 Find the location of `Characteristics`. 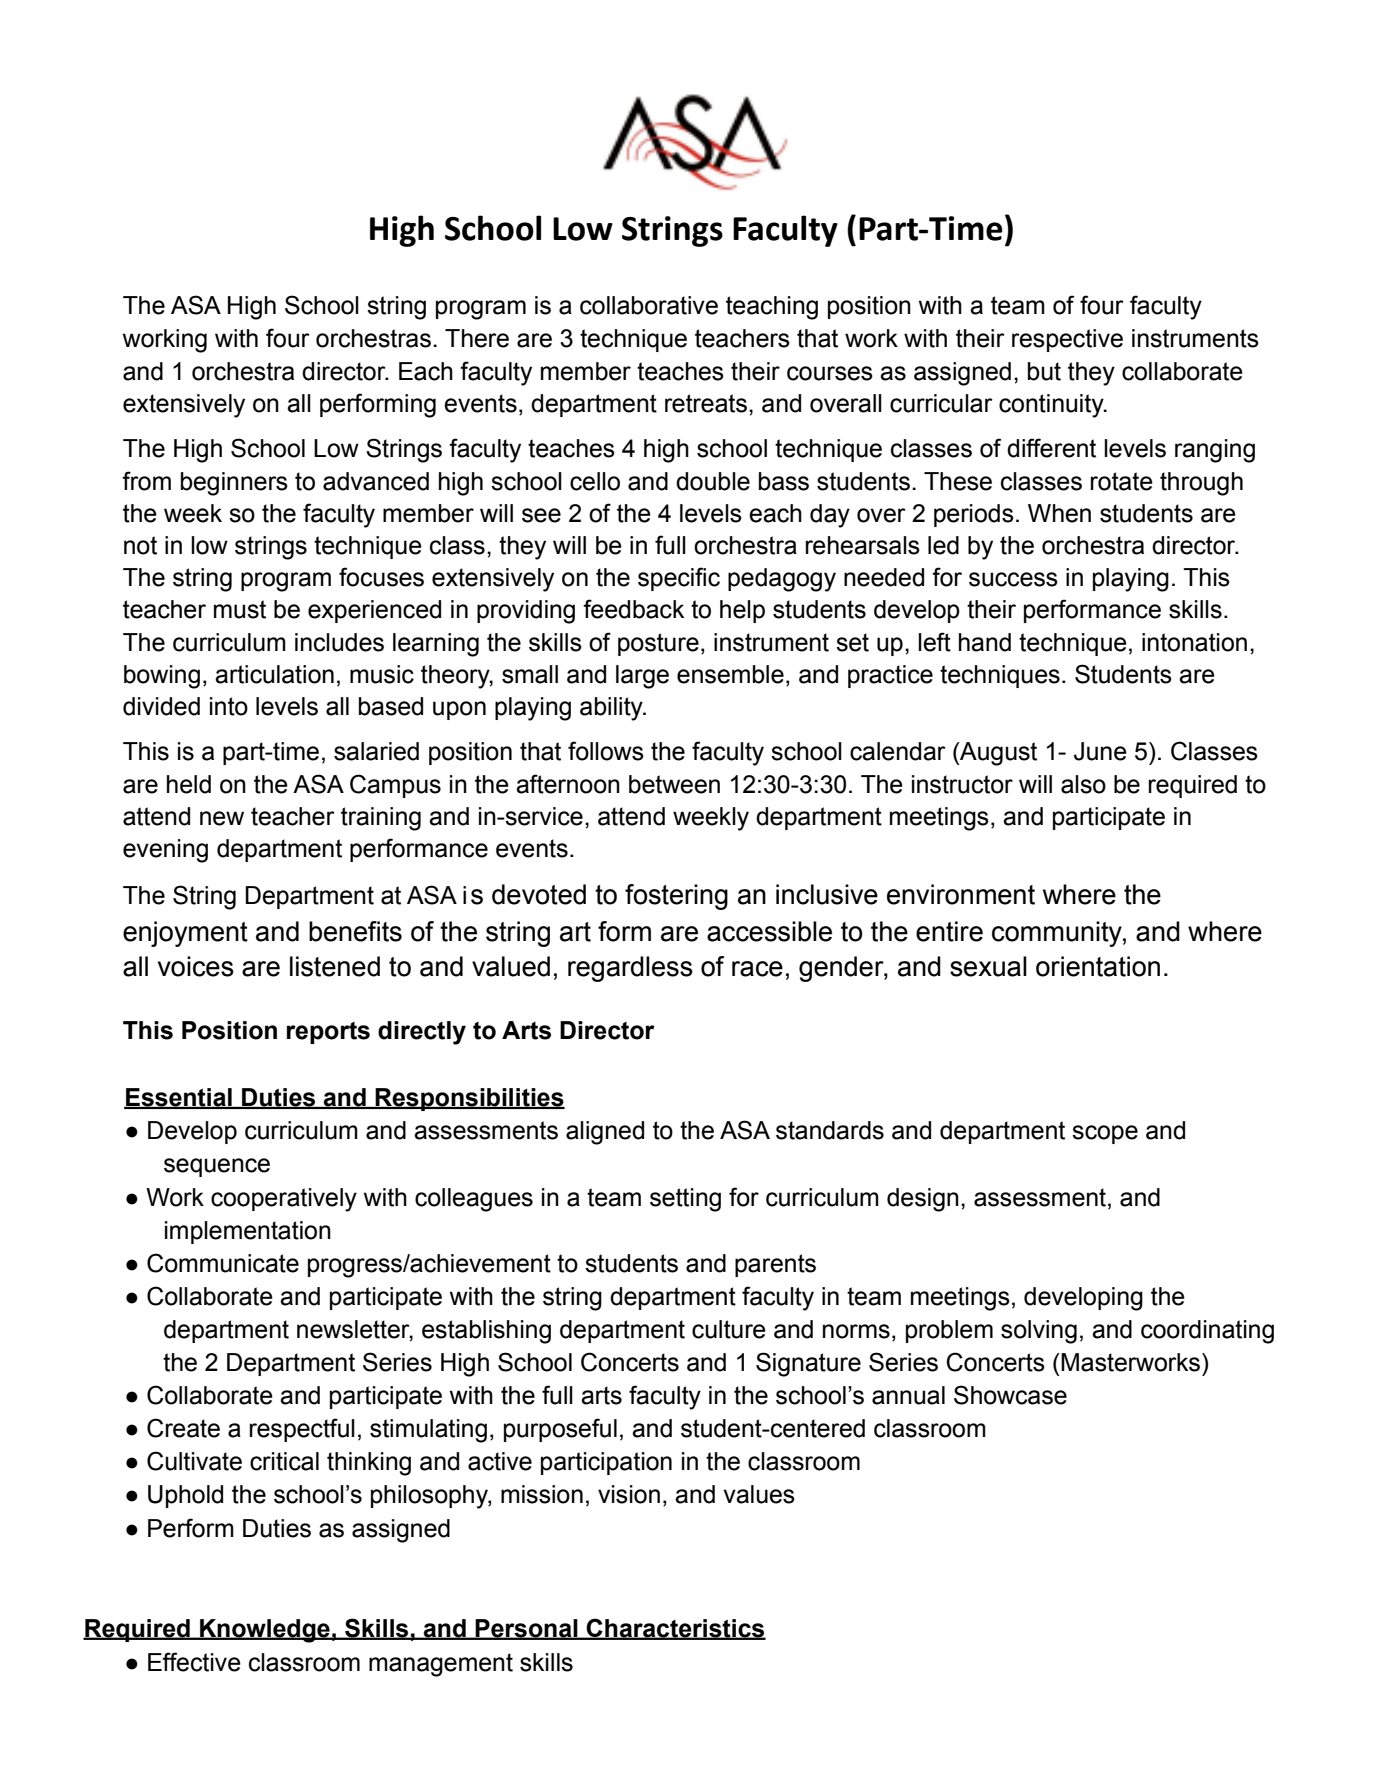

Characteristics is located at coordinates (675, 1629).
